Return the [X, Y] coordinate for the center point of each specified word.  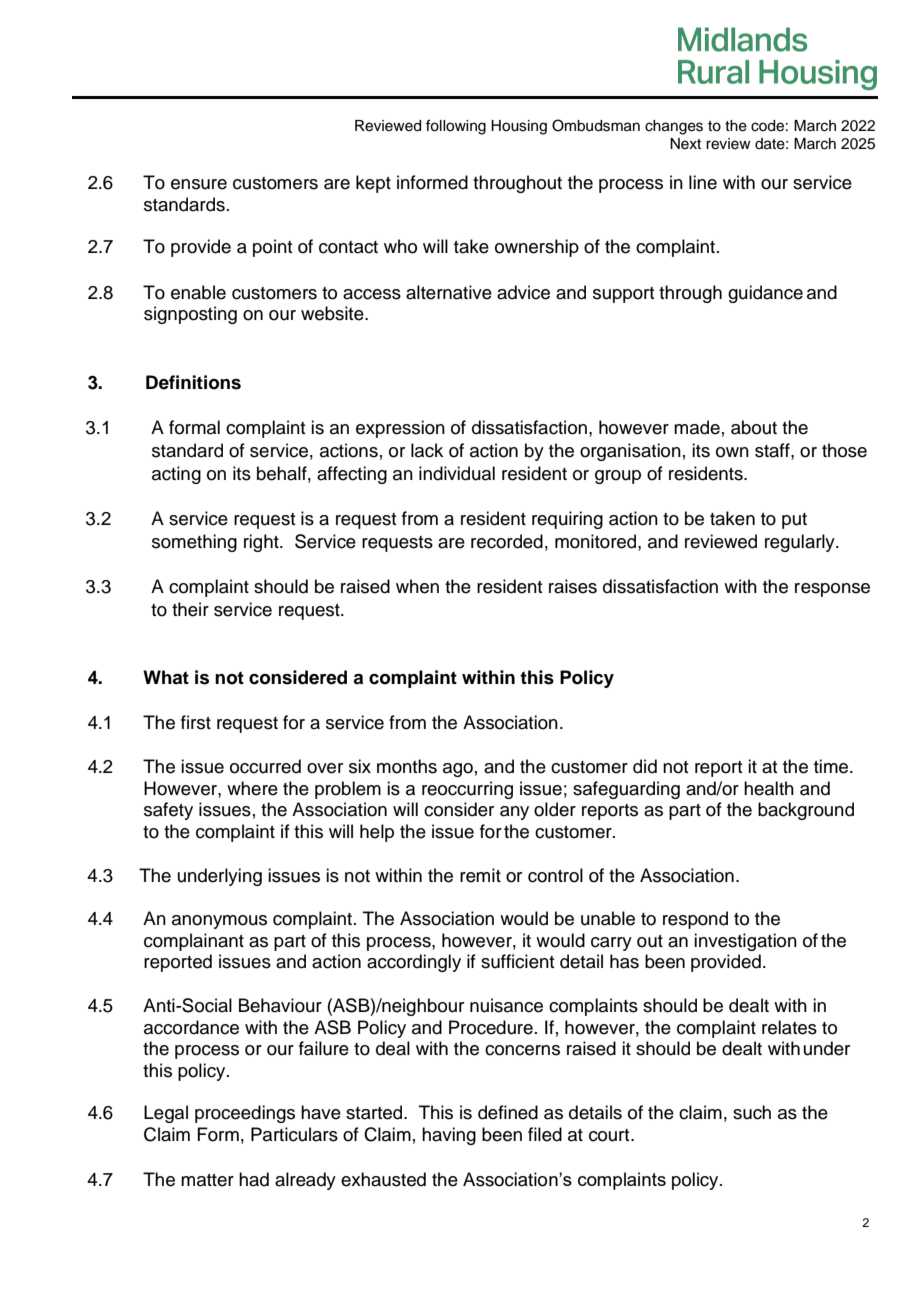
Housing [519, 127]
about [754, 427]
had [254, 1179]
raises [573, 586]
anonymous [219, 922]
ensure [199, 184]
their [190, 609]
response [832, 590]
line [703, 182]
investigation [745, 942]
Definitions [193, 382]
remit [480, 875]
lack [427, 450]
